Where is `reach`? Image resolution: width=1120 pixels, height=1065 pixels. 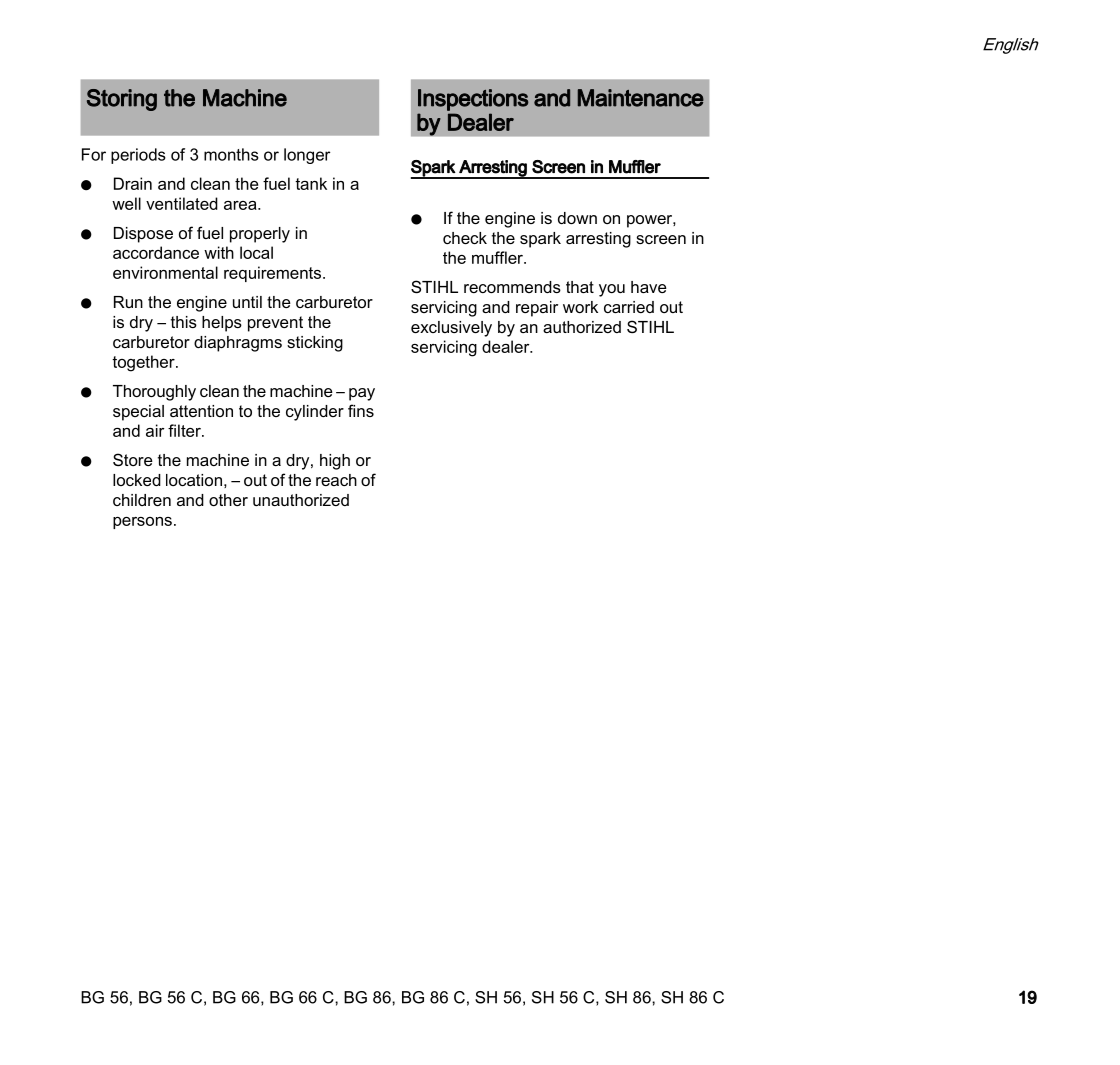
reach is located at coordinates (336, 480).
